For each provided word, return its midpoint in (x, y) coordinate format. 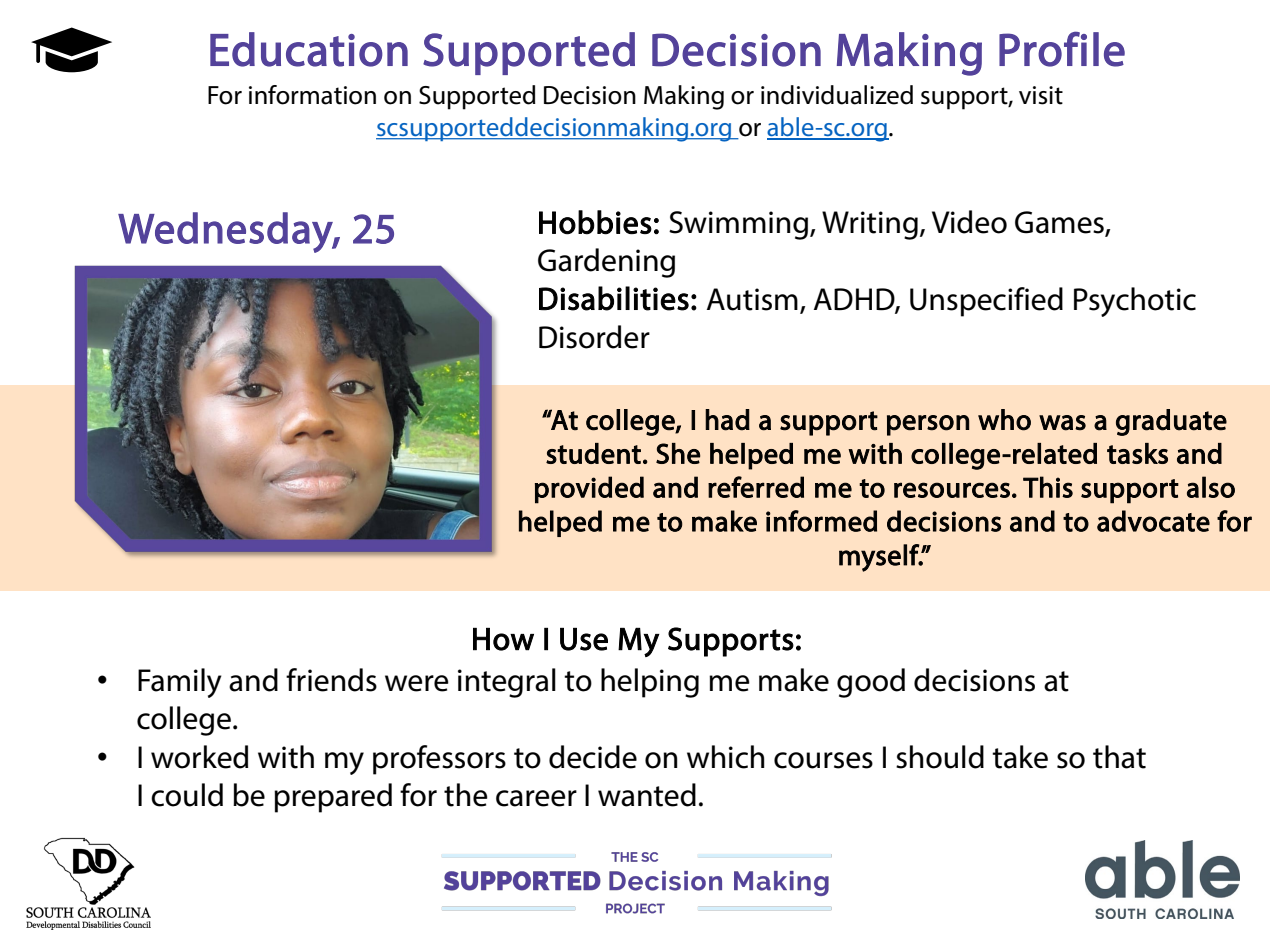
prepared (333, 798)
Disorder (594, 337)
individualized (837, 95)
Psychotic (1135, 302)
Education (309, 49)
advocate (1153, 521)
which (726, 757)
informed (821, 521)
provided (589, 490)
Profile (1062, 49)
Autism (752, 299)
